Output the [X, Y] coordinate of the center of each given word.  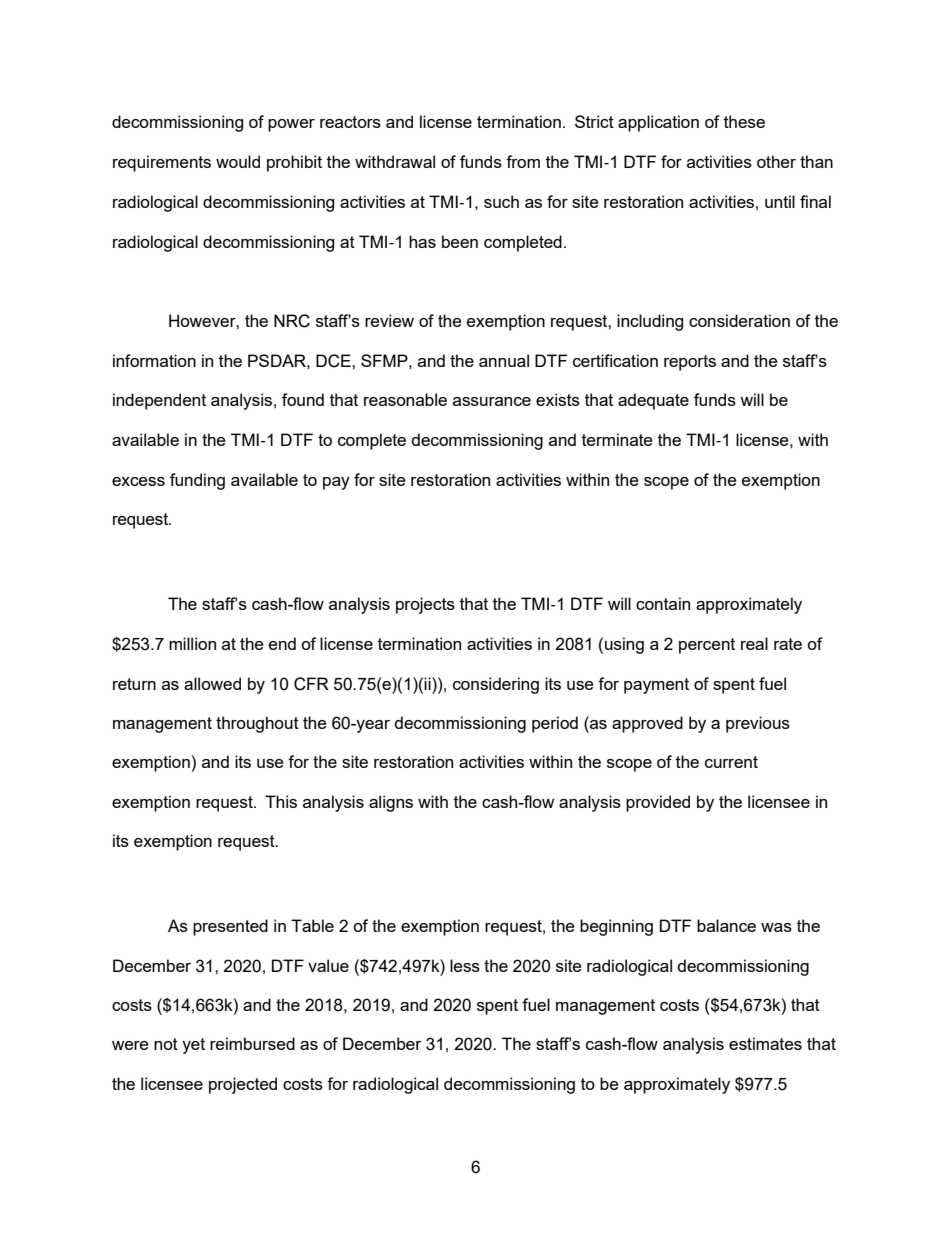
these [744, 121]
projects [425, 605]
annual [504, 360]
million [192, 643]
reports [690, 363]
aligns [391, 803]
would [238, 161]
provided [658, 803]
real [754, 643]
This [281, 801]
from [523, 161]
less [465, 965]
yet [193, 1046]
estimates [765, 1043]
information [154, 360]
